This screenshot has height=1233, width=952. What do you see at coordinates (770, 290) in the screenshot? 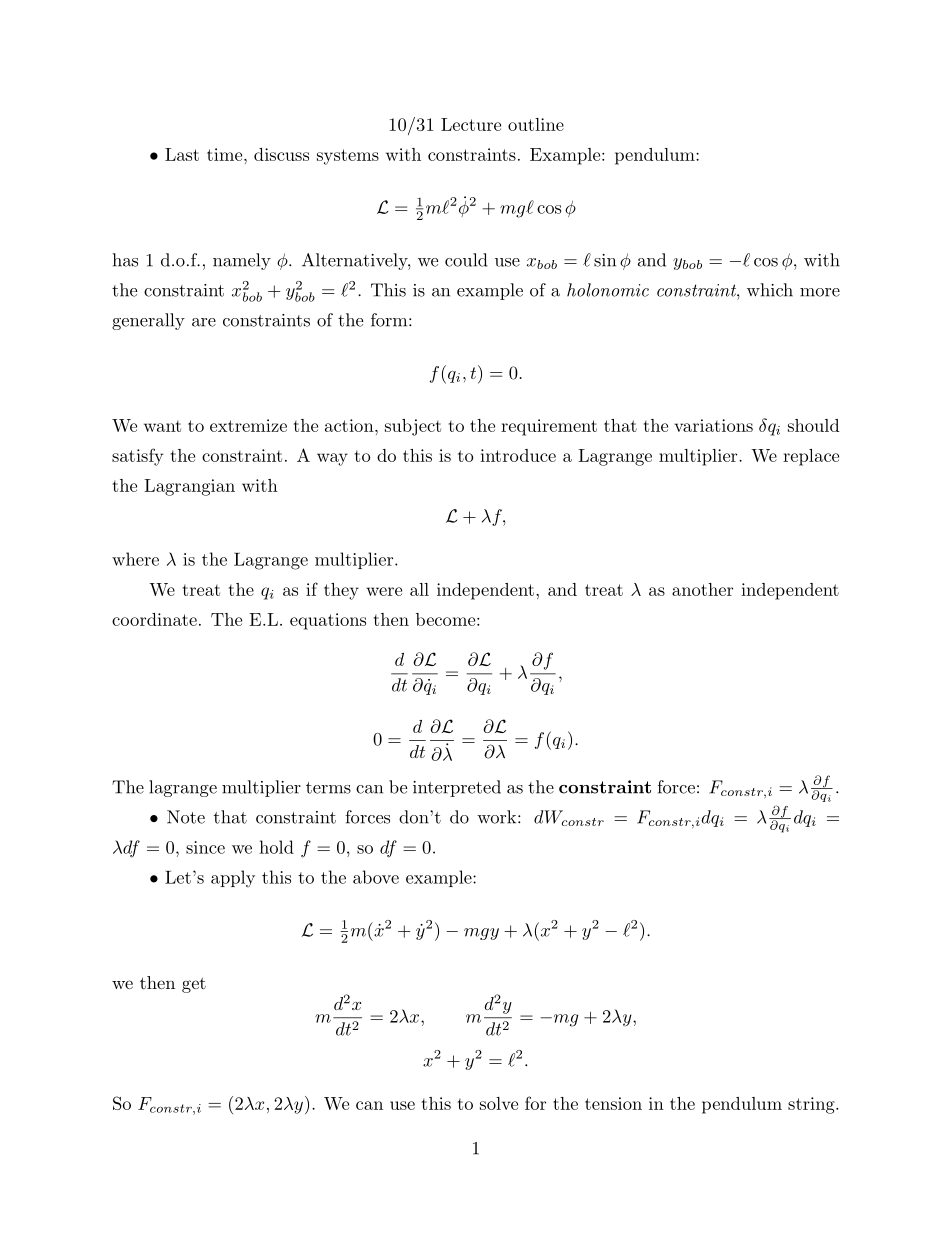
I see `which` at bounding box center [770, 290].
